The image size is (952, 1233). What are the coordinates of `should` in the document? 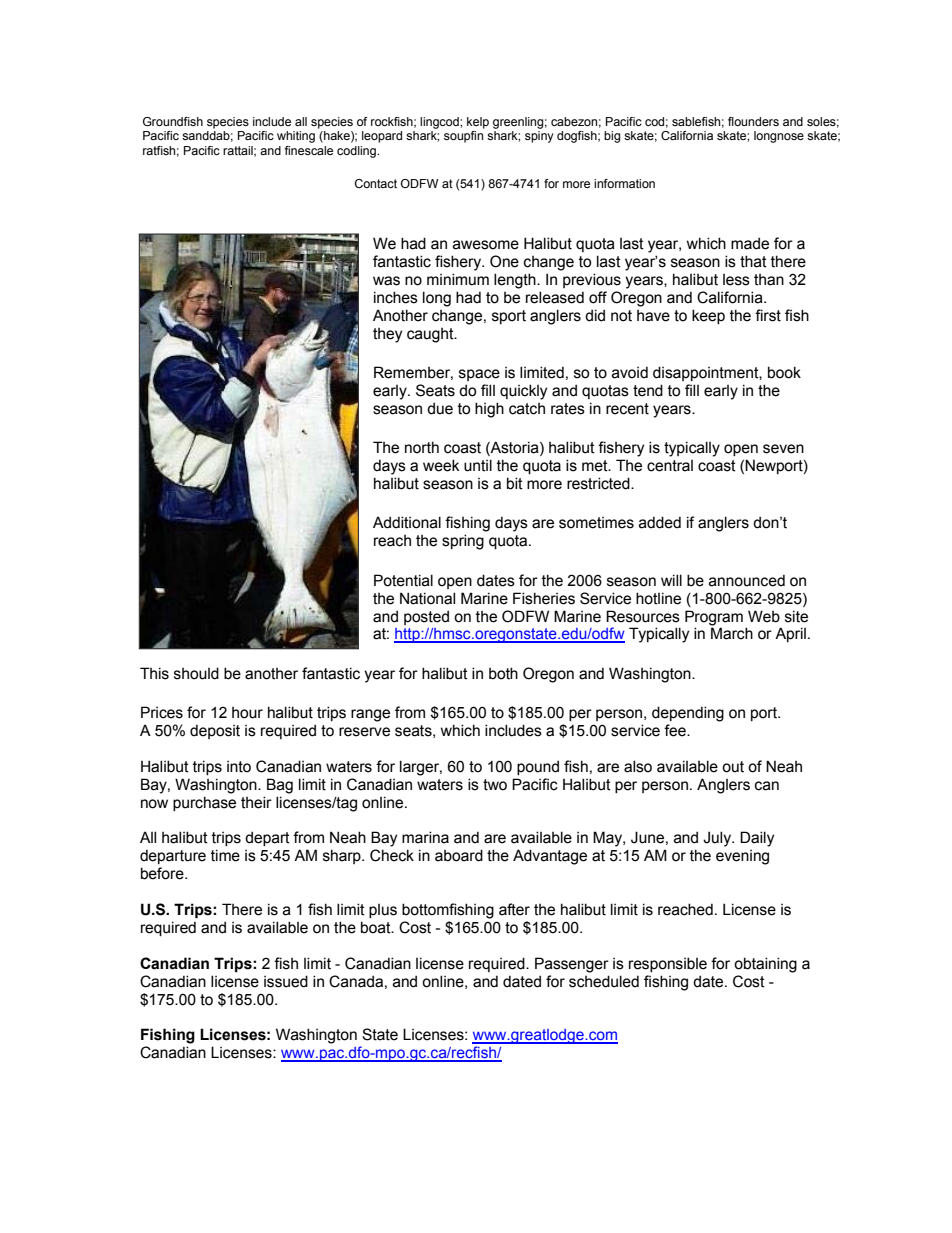 It's located at (196, 673).
